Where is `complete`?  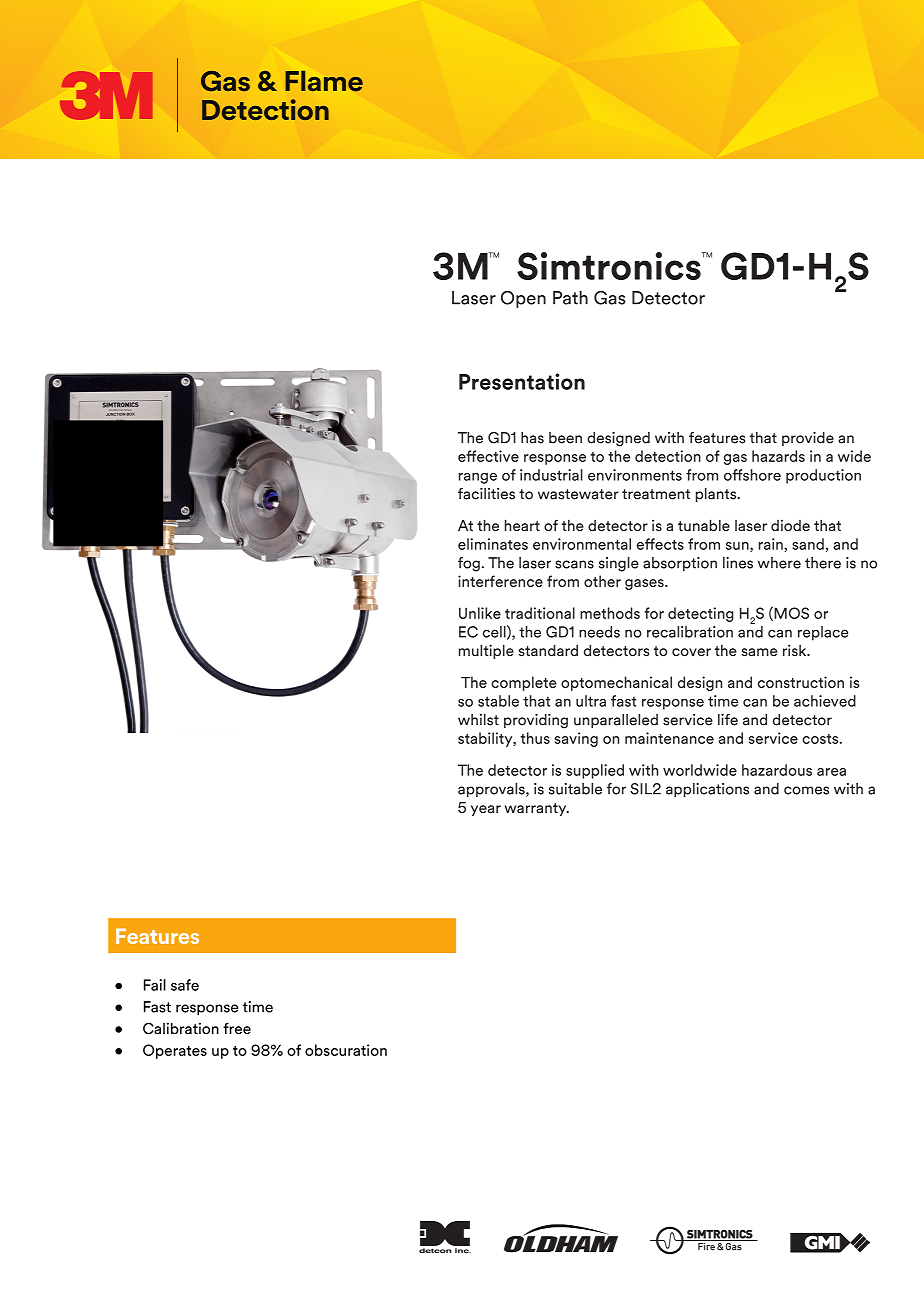 complete is located at coordinates (524, 683).
